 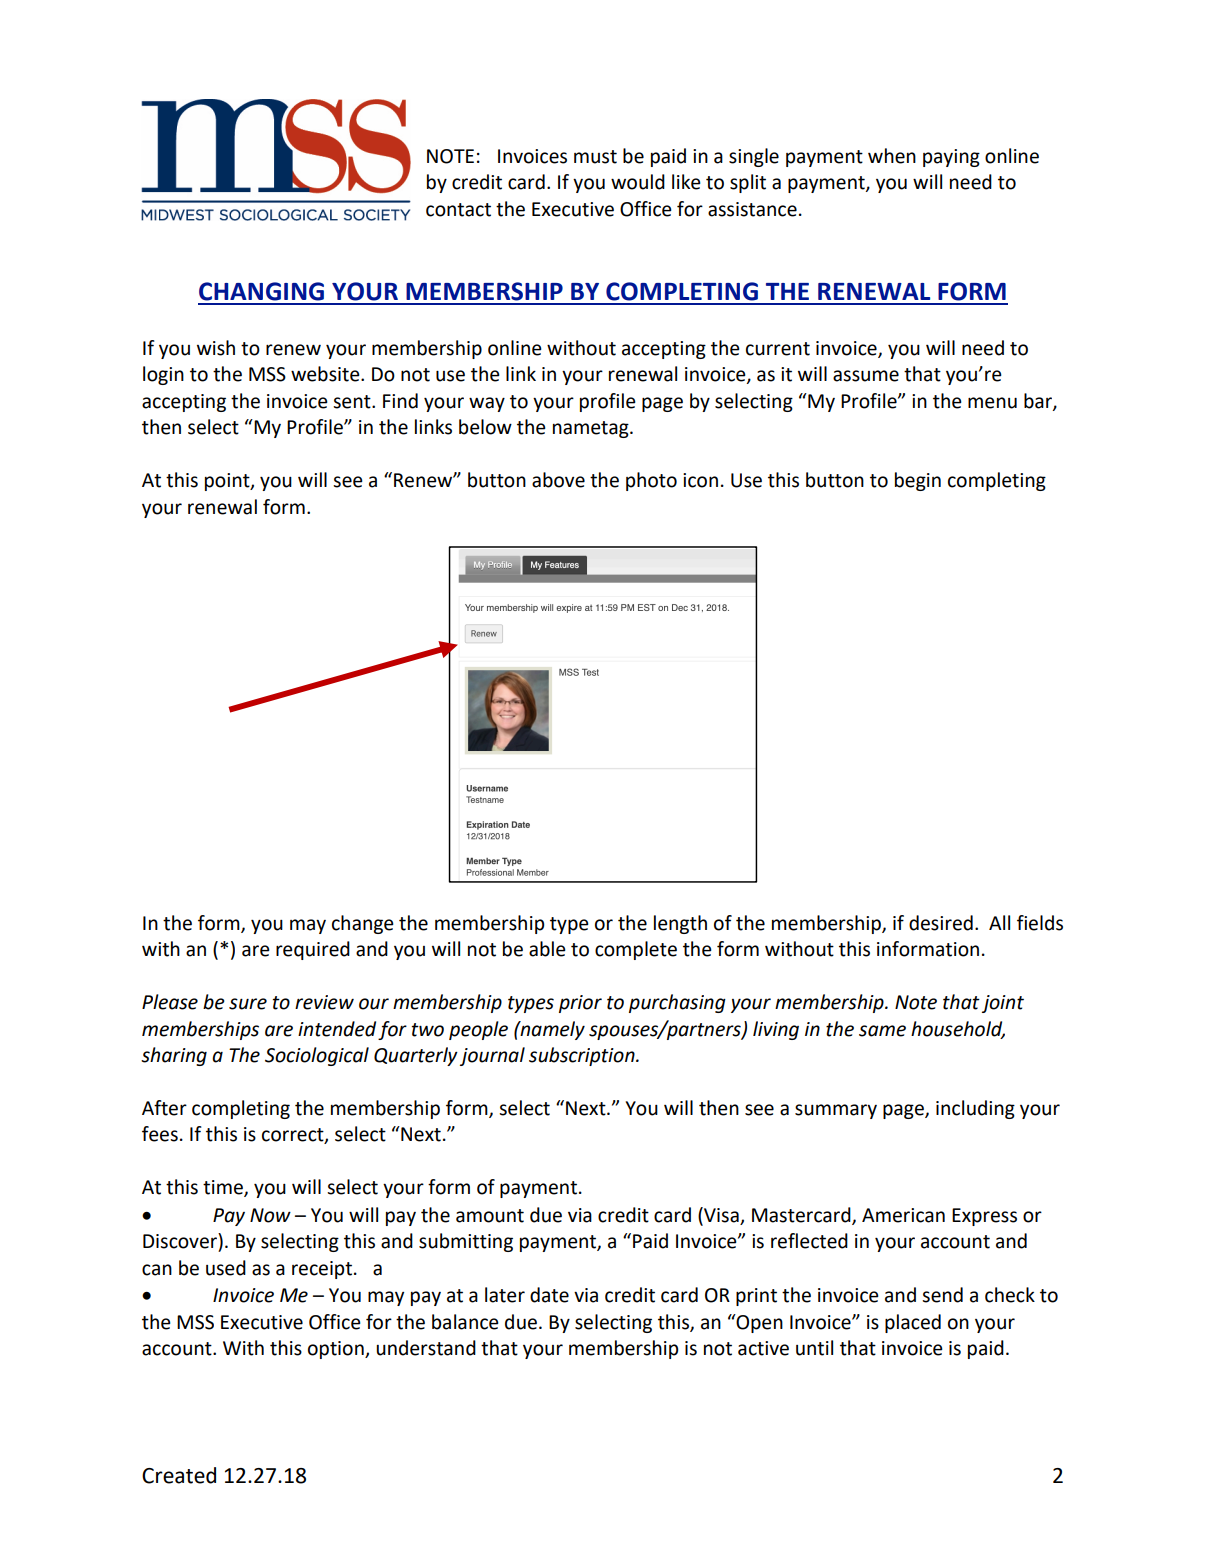 What do you see at coordinates (458, 210) in the screenshot?
I see `contact` at bounding box center [458, 210].
